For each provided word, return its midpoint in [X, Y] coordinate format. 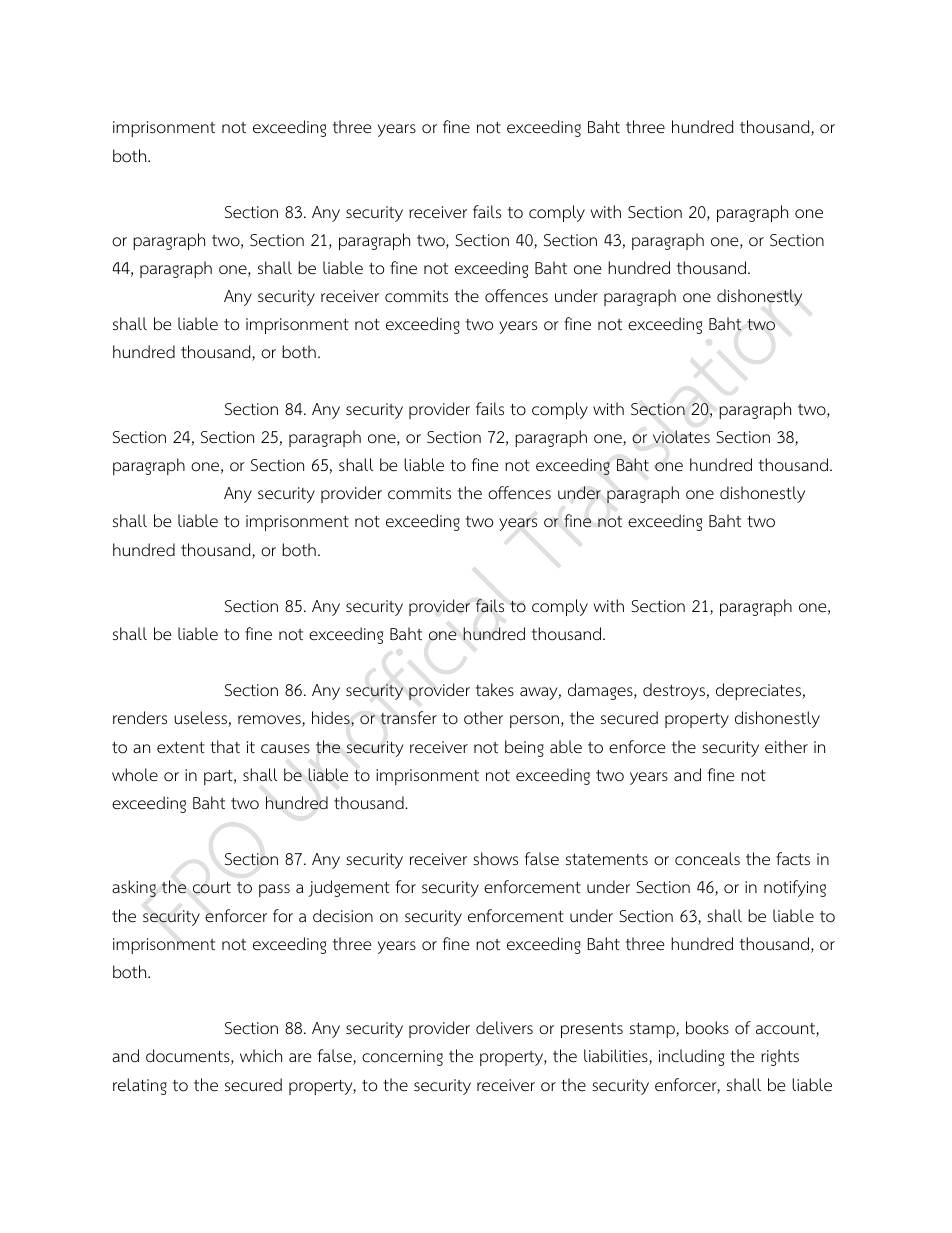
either [786, 747]
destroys [675, 691]
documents [189, 1057]
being [524, 748]
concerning [402, 1058]
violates [681, 437]
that [225, 747]
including [691, 1057]
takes [495, 689]
